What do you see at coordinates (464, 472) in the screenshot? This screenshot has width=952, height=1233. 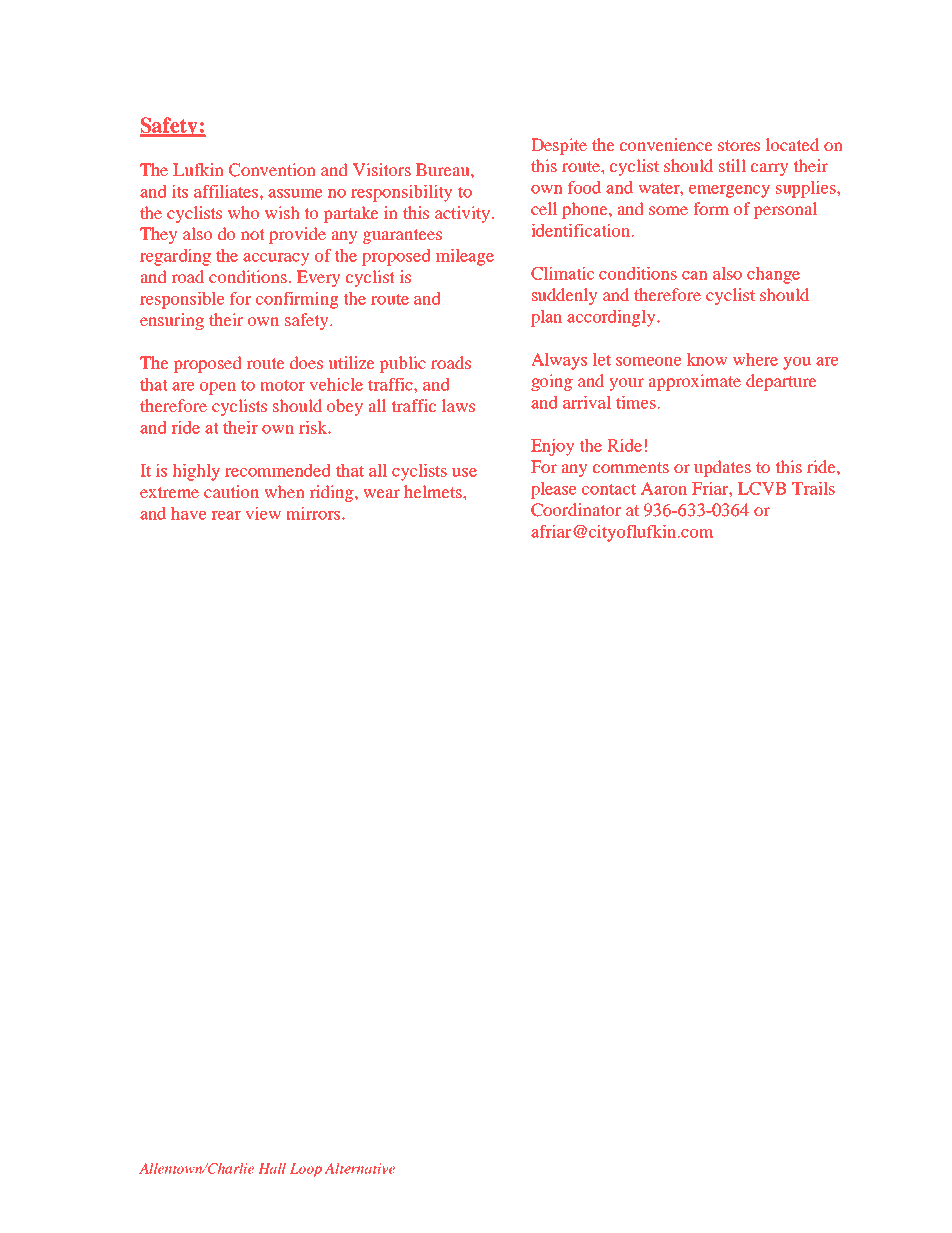 I see `use` at bounding box center [464, 472].
